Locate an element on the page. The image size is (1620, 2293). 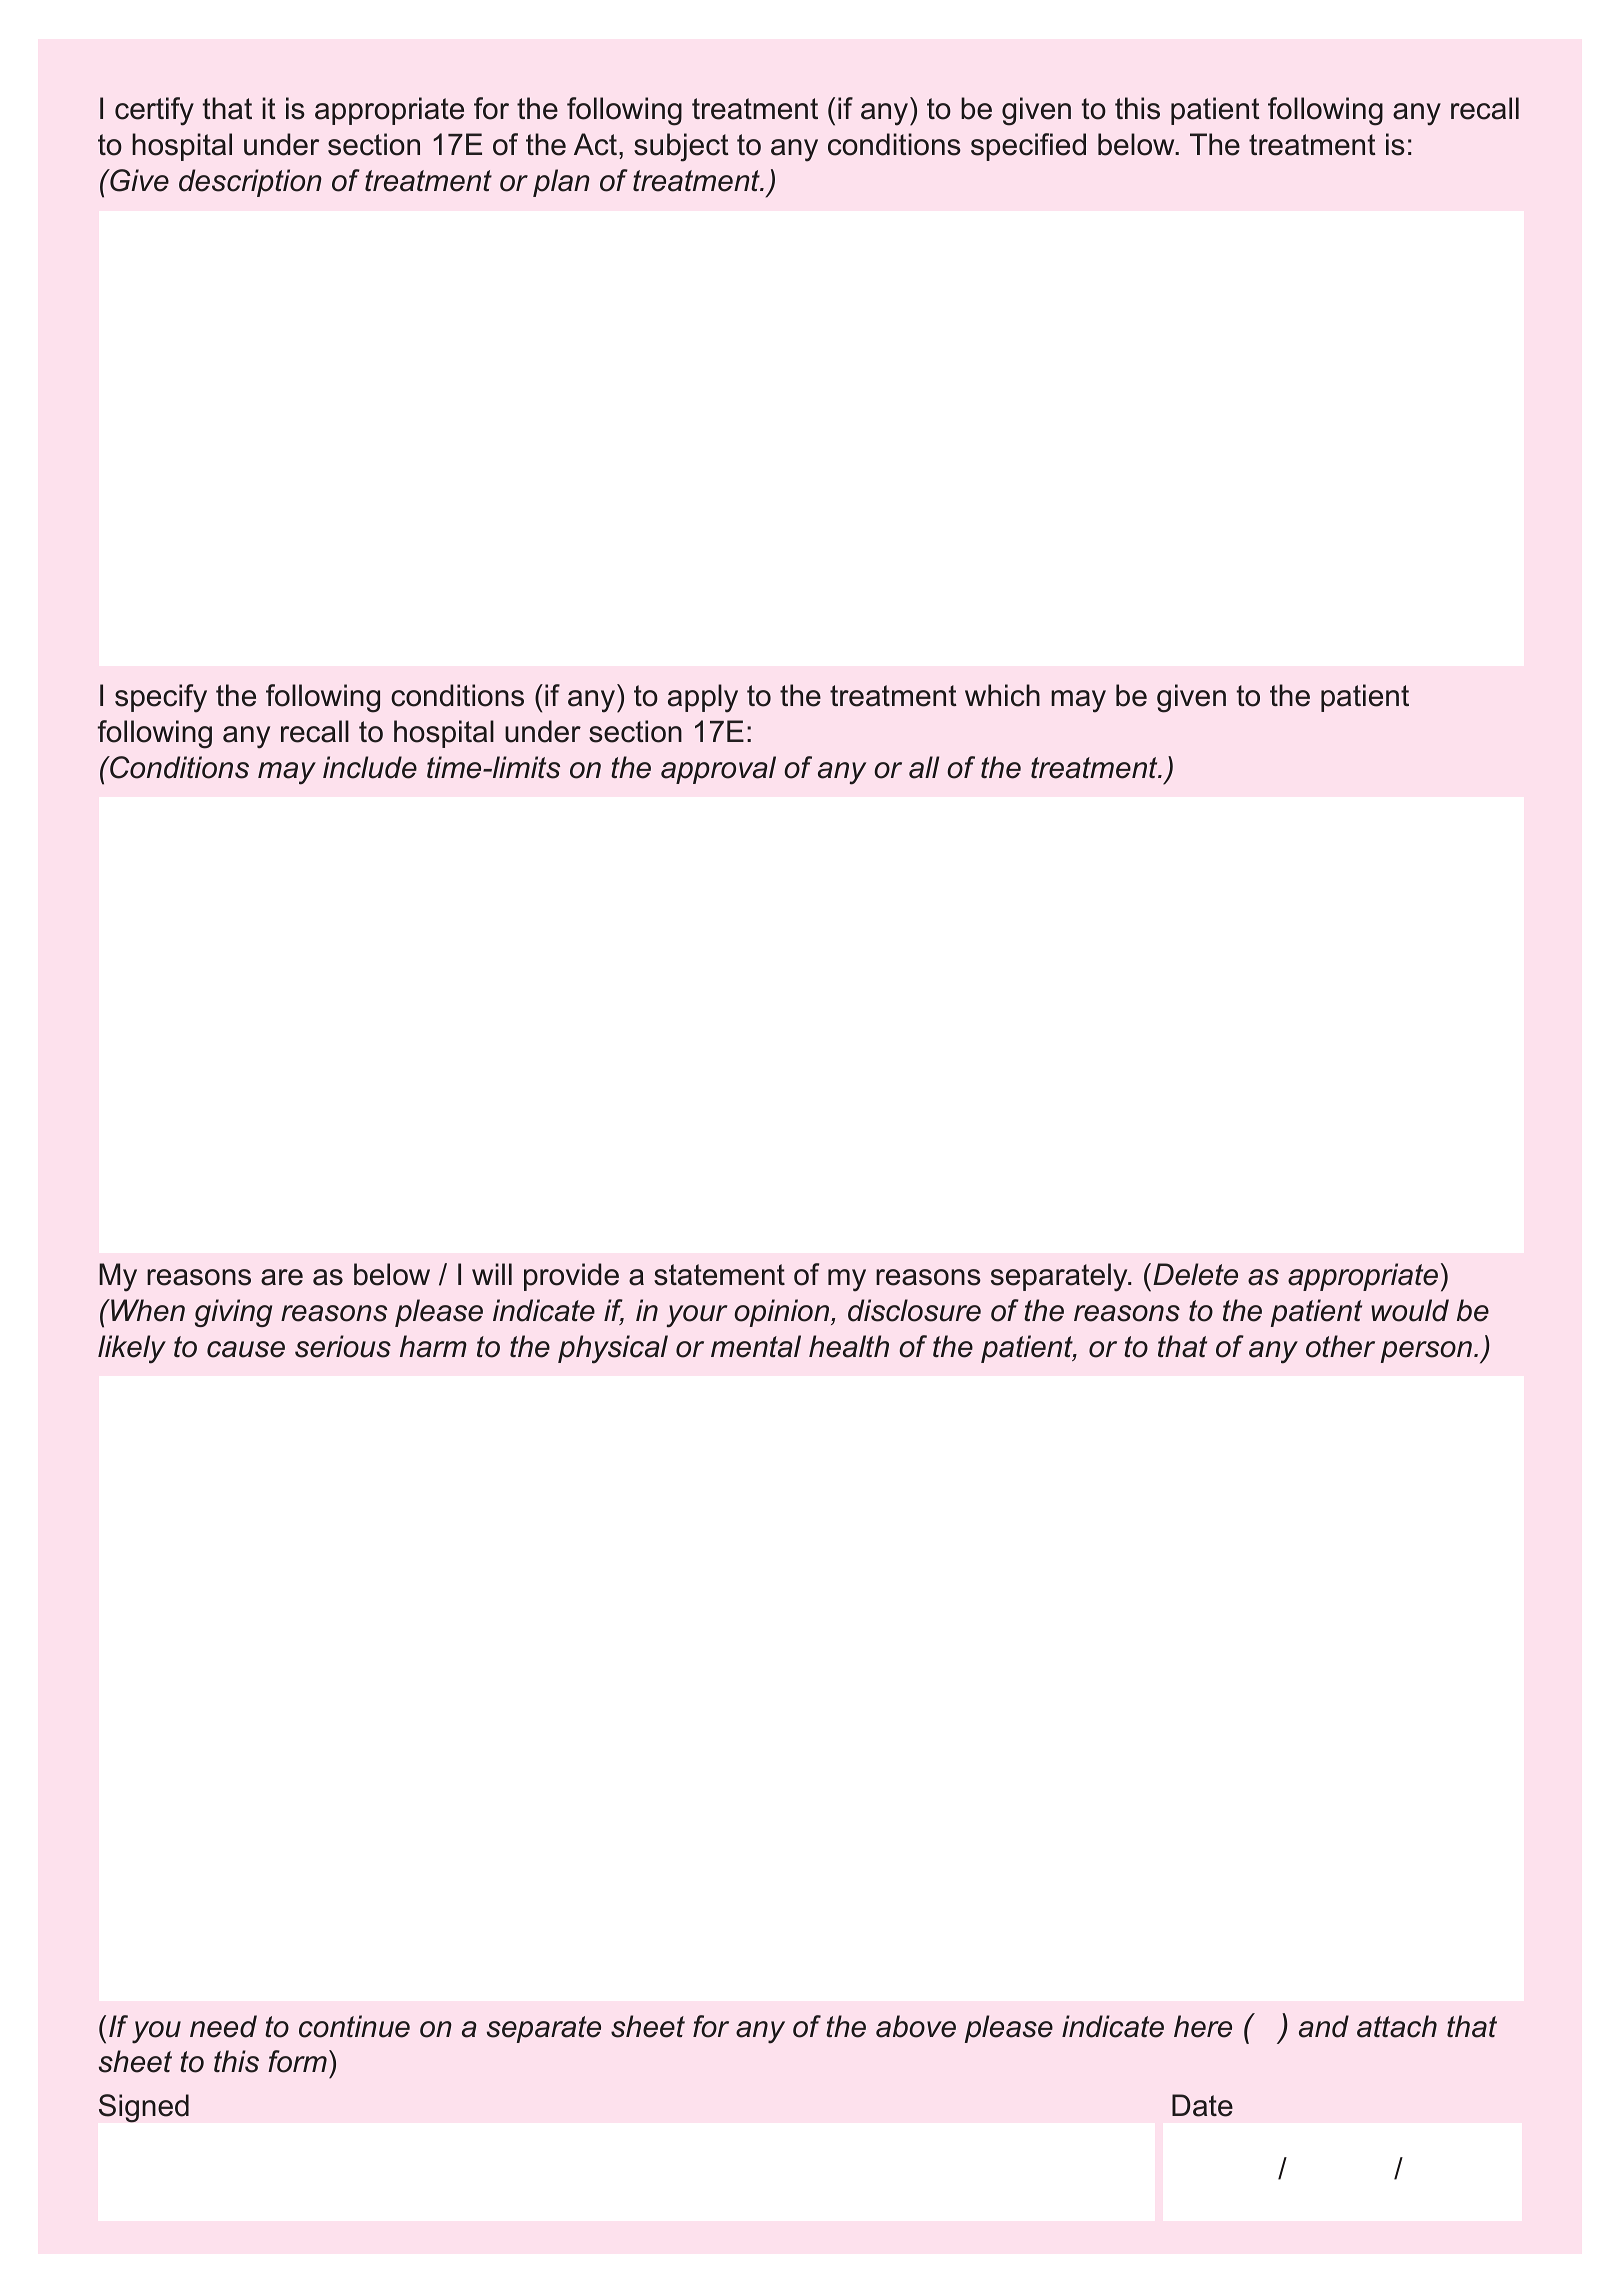
mental is located at coordinates (756, 1346).
